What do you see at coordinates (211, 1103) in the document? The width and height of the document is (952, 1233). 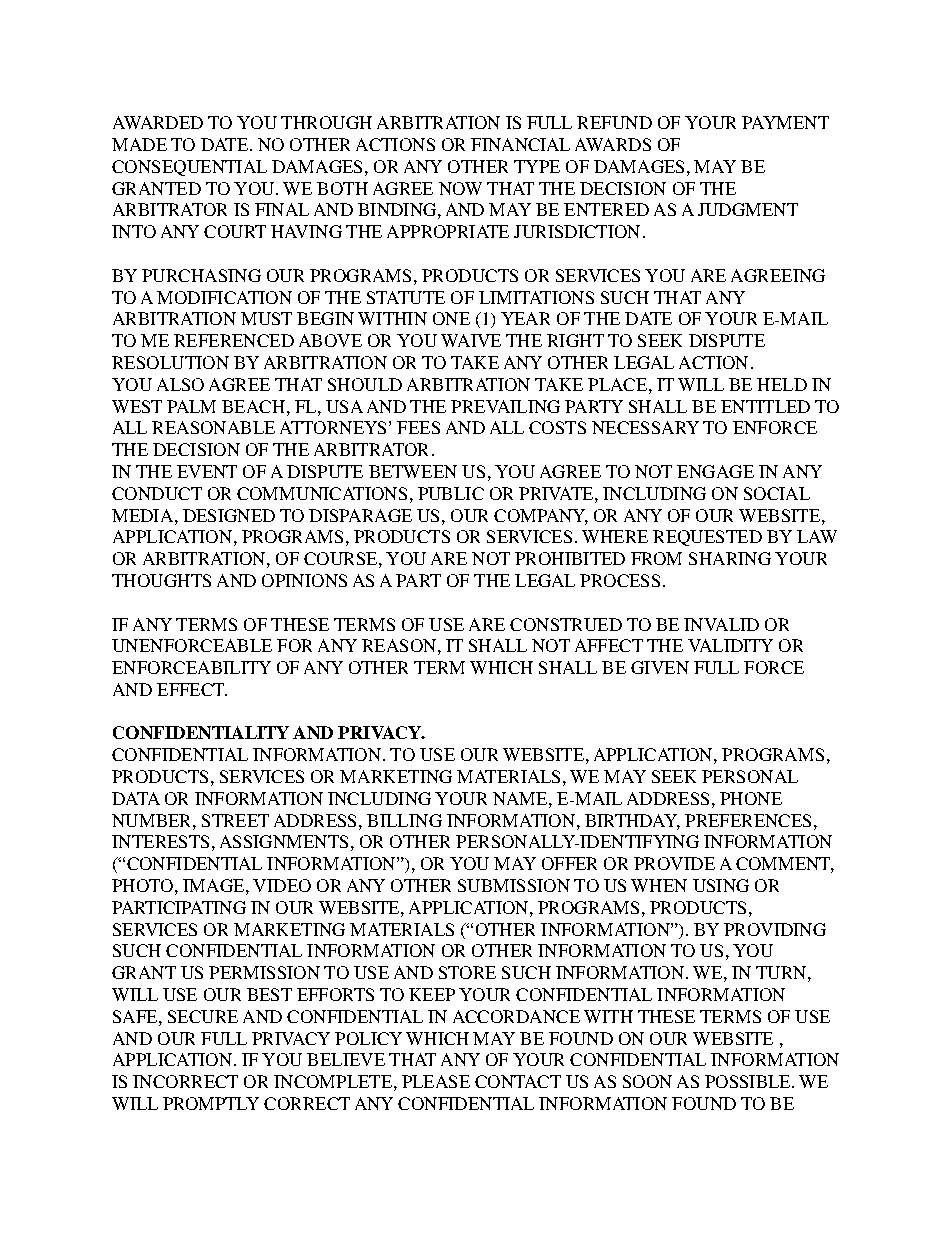 I see `PROMPTLY` at bounding box center [211, 1103].
